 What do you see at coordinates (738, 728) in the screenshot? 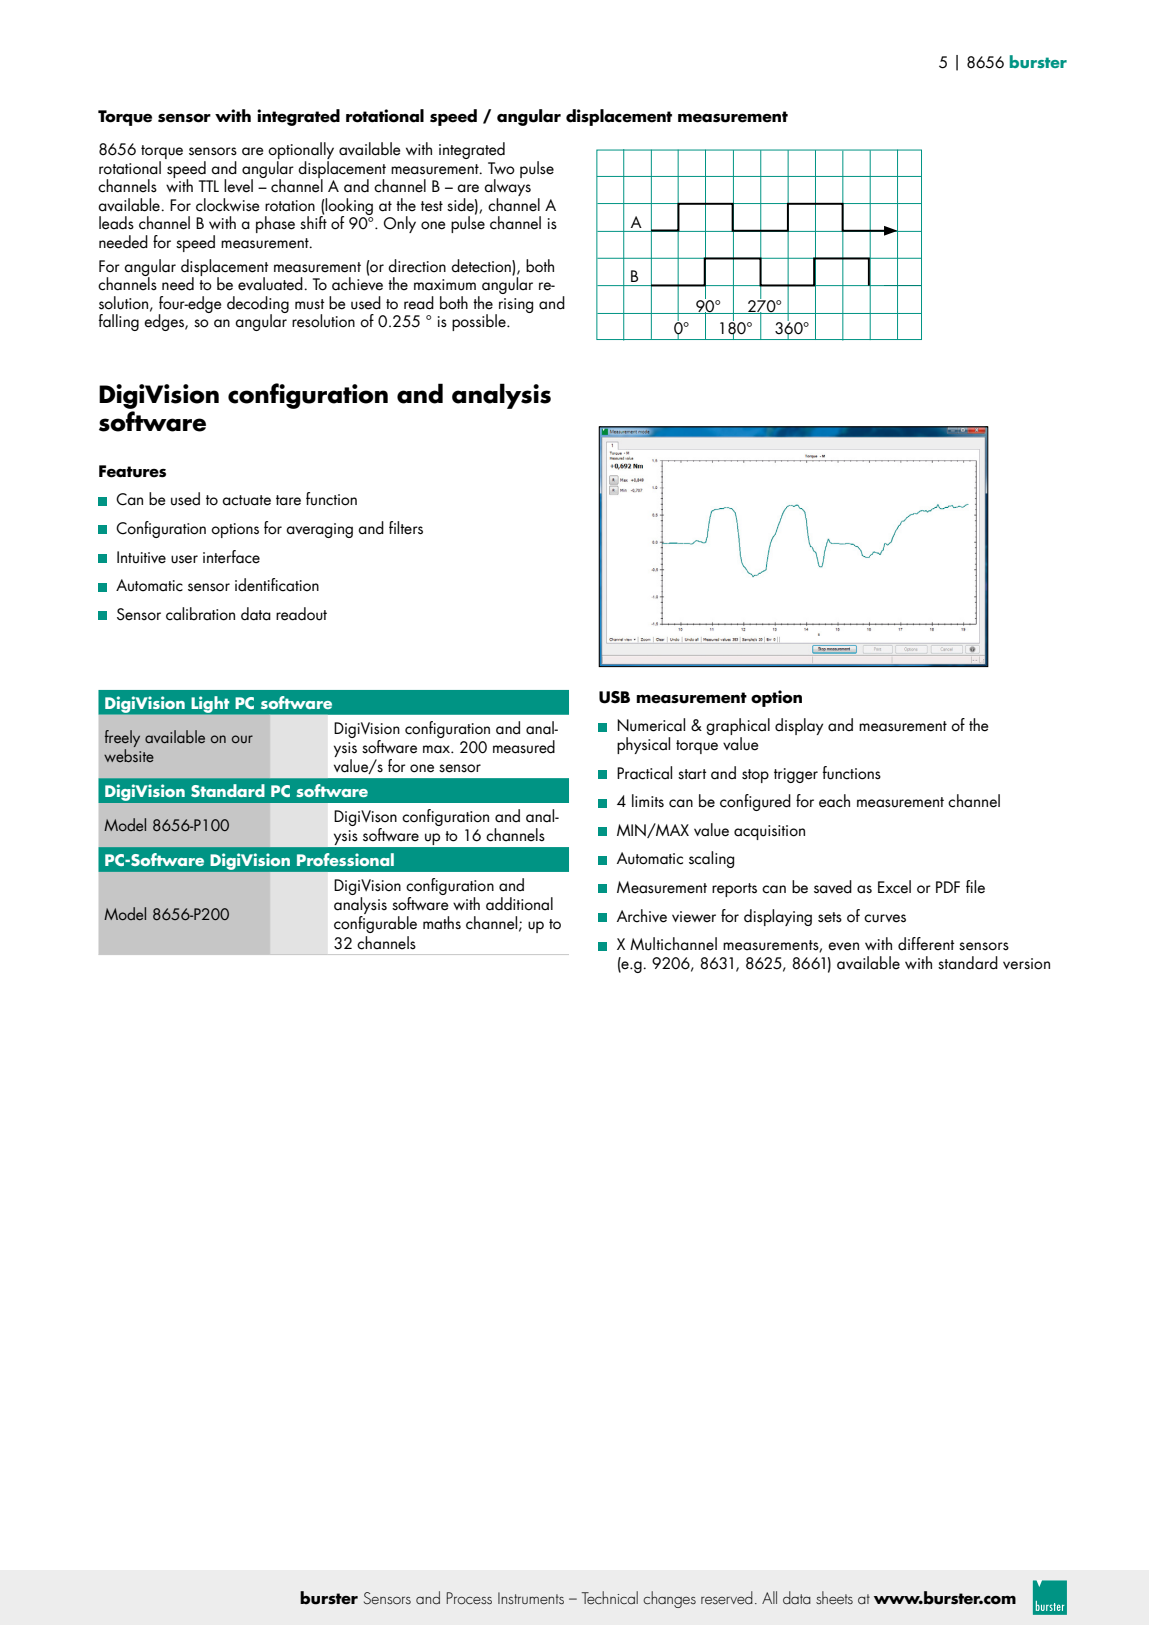
I see `graphical` at bounding box center [738, 728].
